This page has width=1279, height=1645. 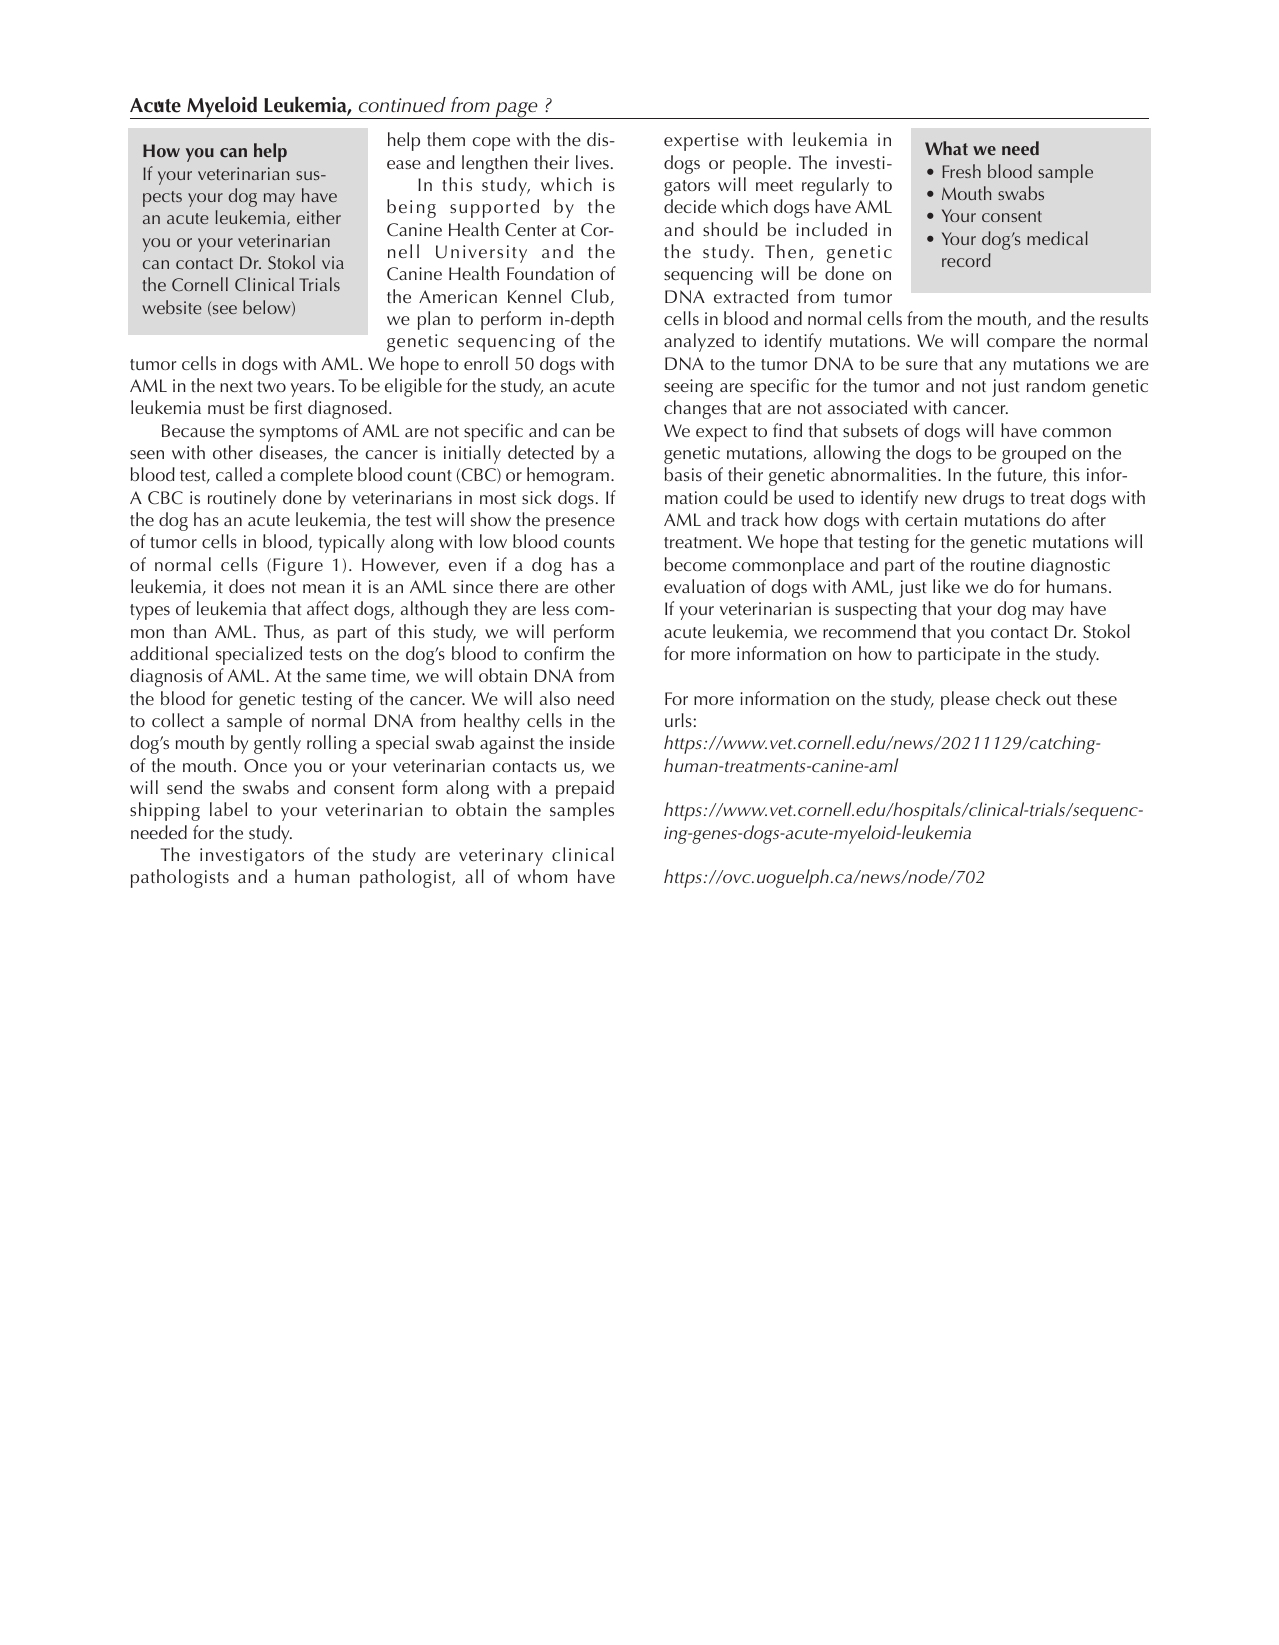 What do you see at coordinates (946, 148) in the page?
I see `What` at bounding box center [946, 148].
